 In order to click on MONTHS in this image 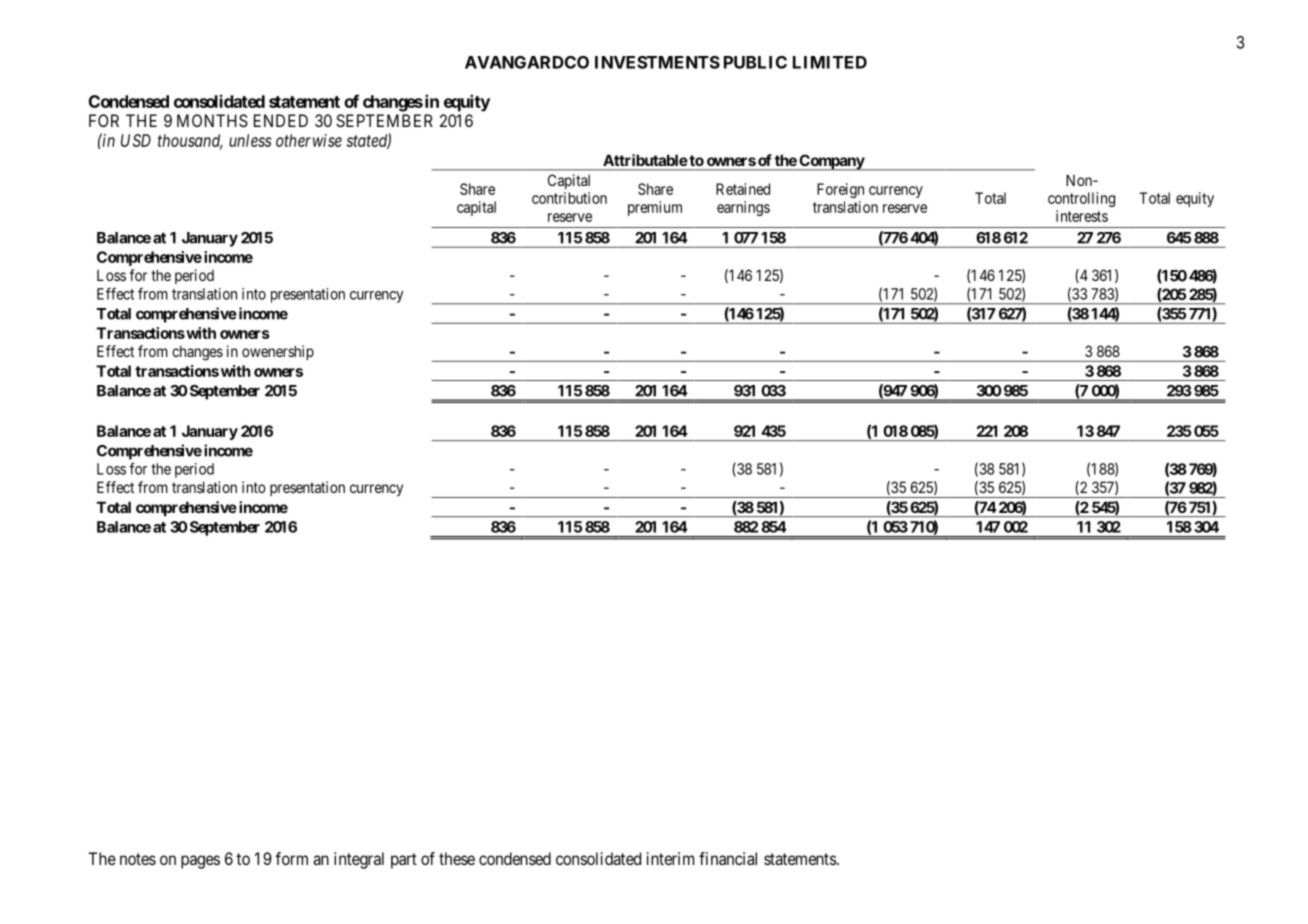, I will do `click(212, 120)`.
